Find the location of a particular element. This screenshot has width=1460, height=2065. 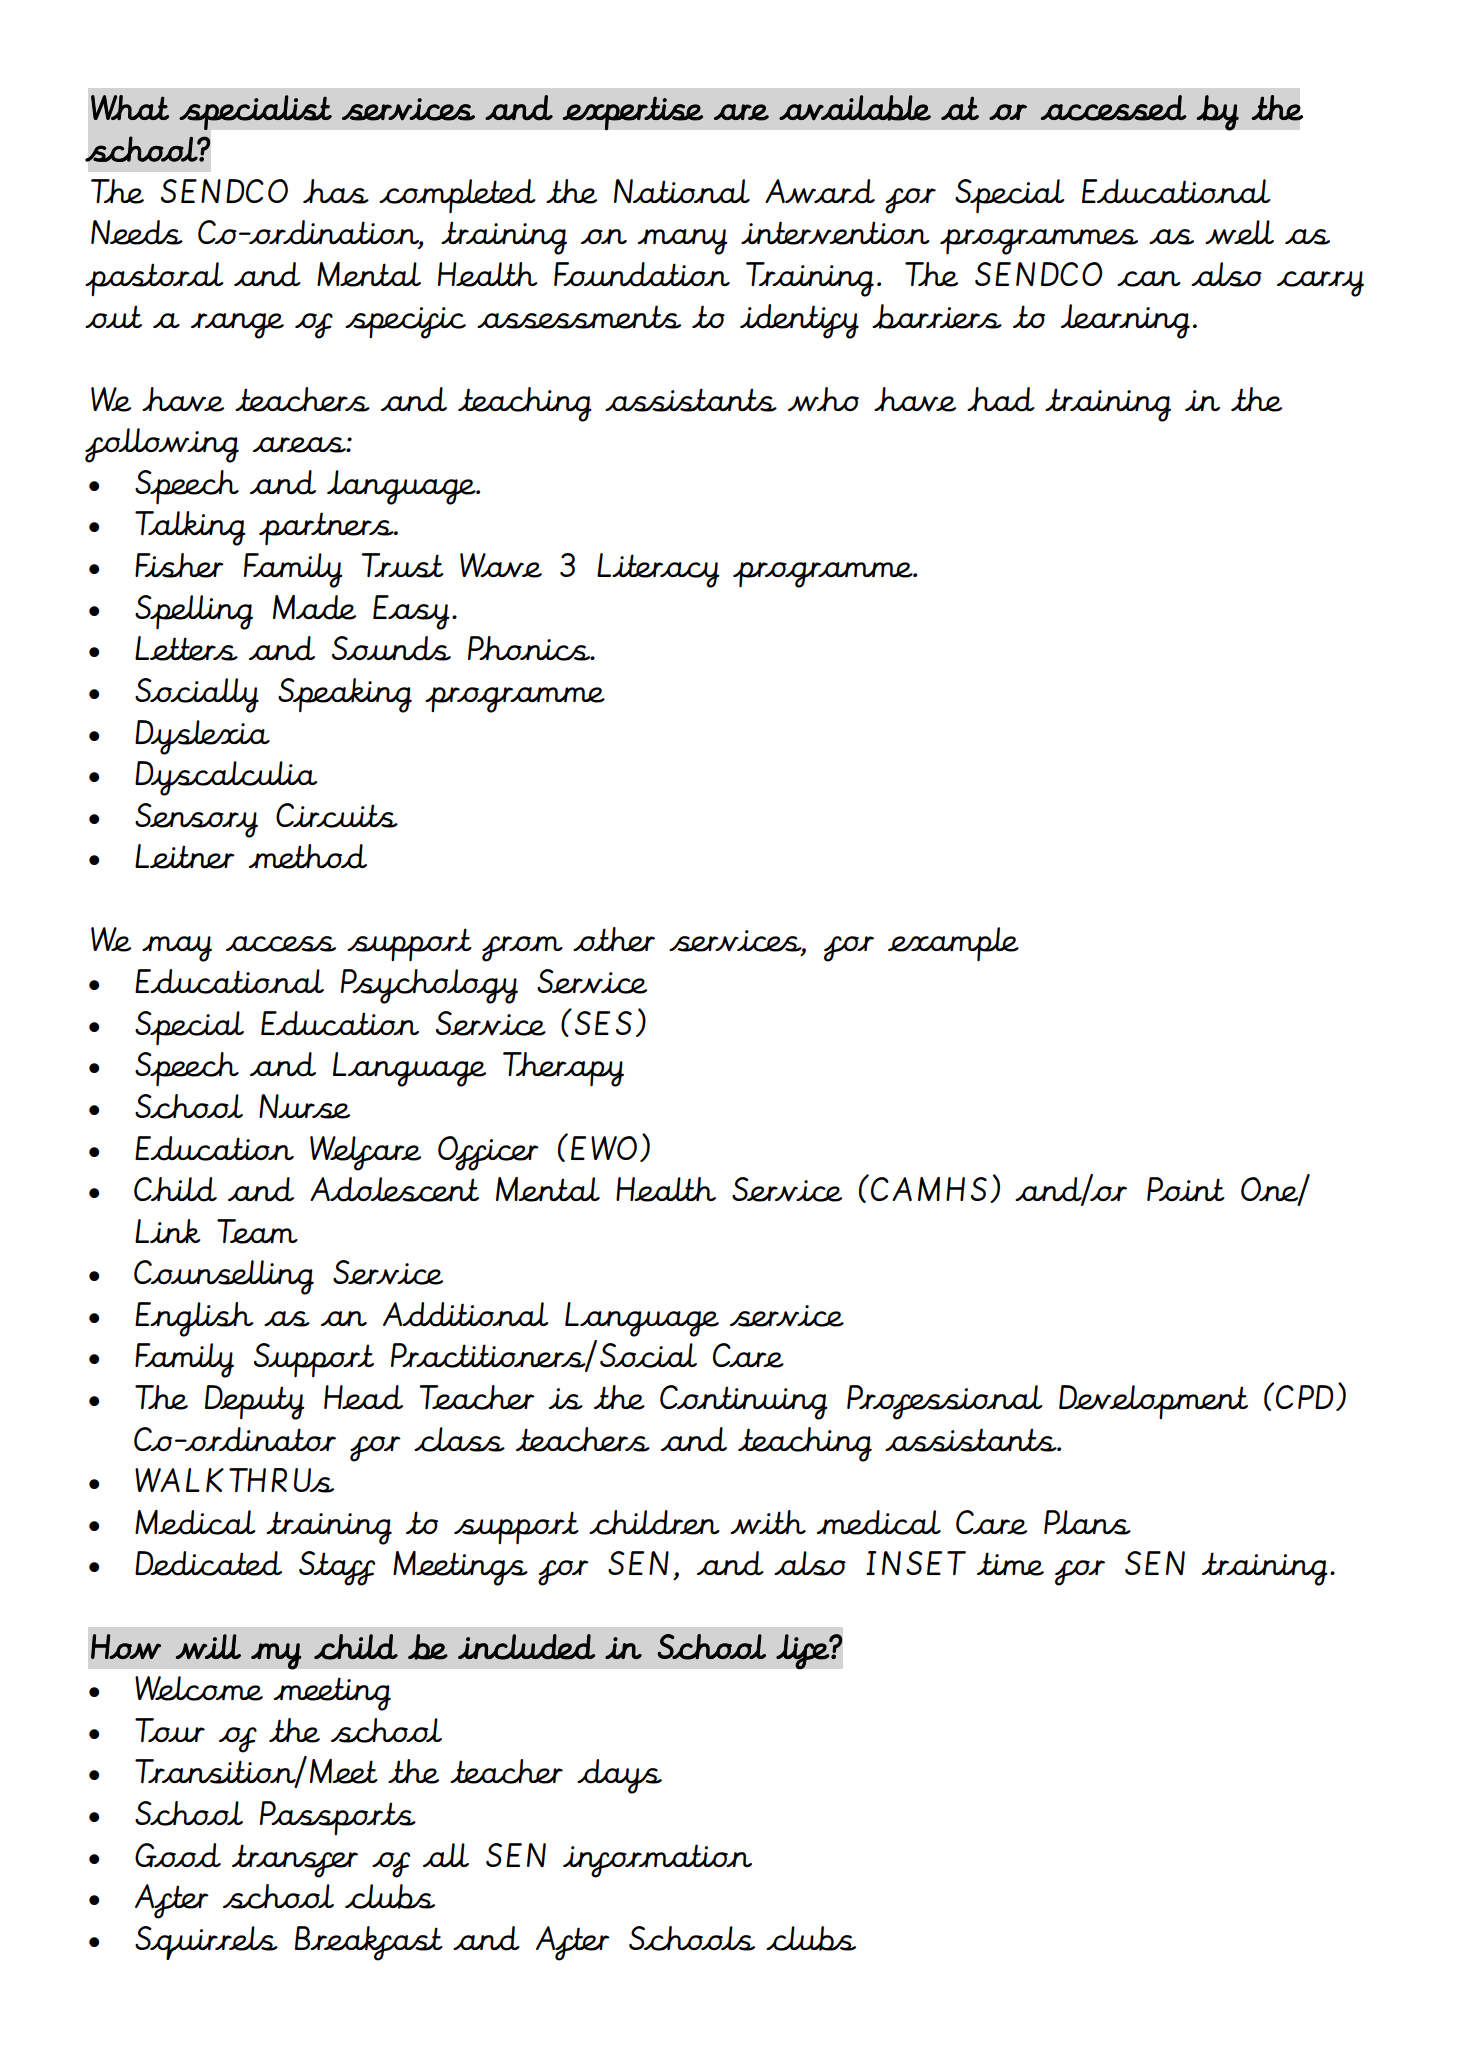

well is located at coordinates (1239, 232).
